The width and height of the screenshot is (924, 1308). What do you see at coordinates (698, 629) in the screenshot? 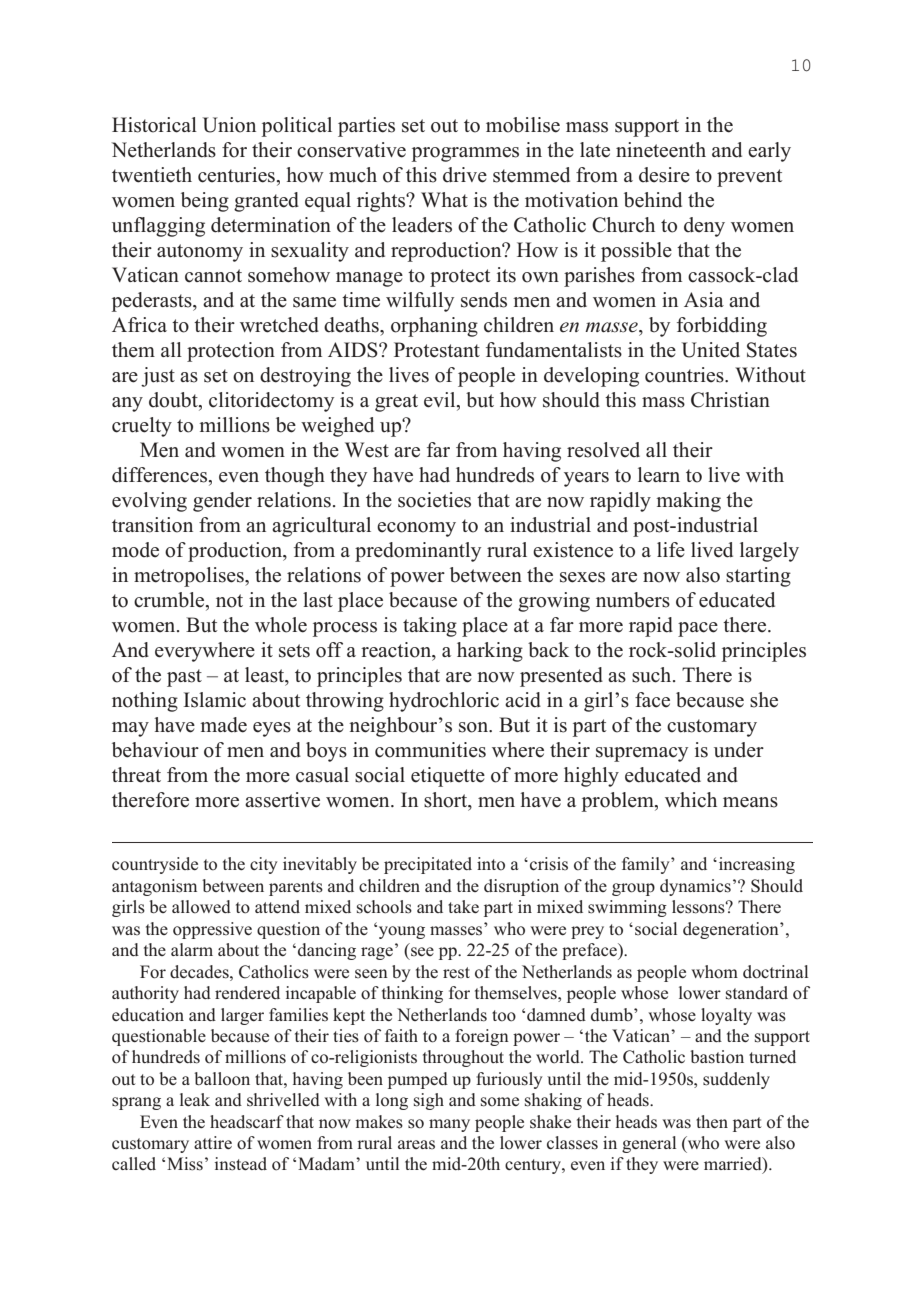
I see `pace` at bounding box center [698, 629].
